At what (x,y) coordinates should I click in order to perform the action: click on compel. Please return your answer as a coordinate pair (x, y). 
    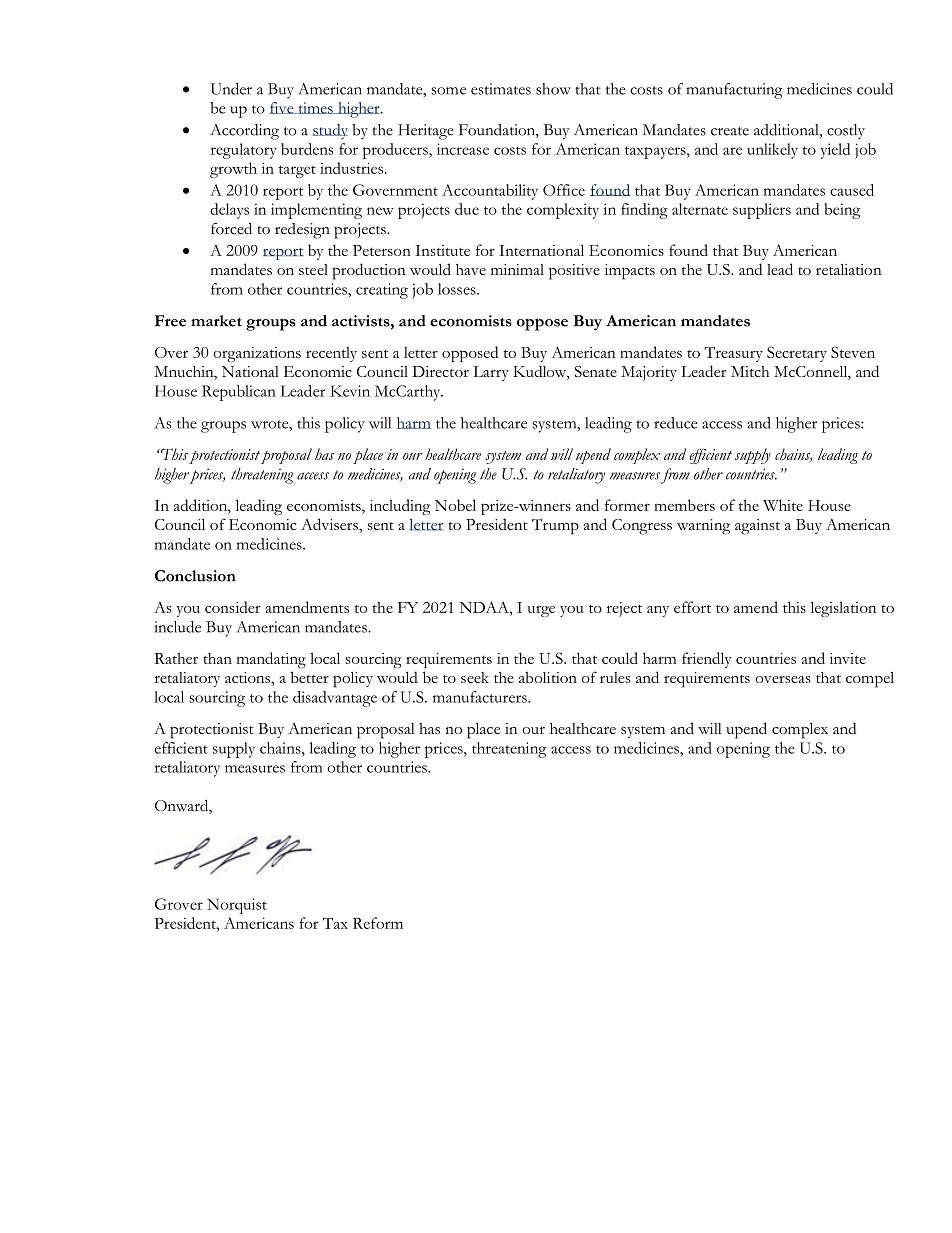
    Looking at the image, I should click on (870, 680).
